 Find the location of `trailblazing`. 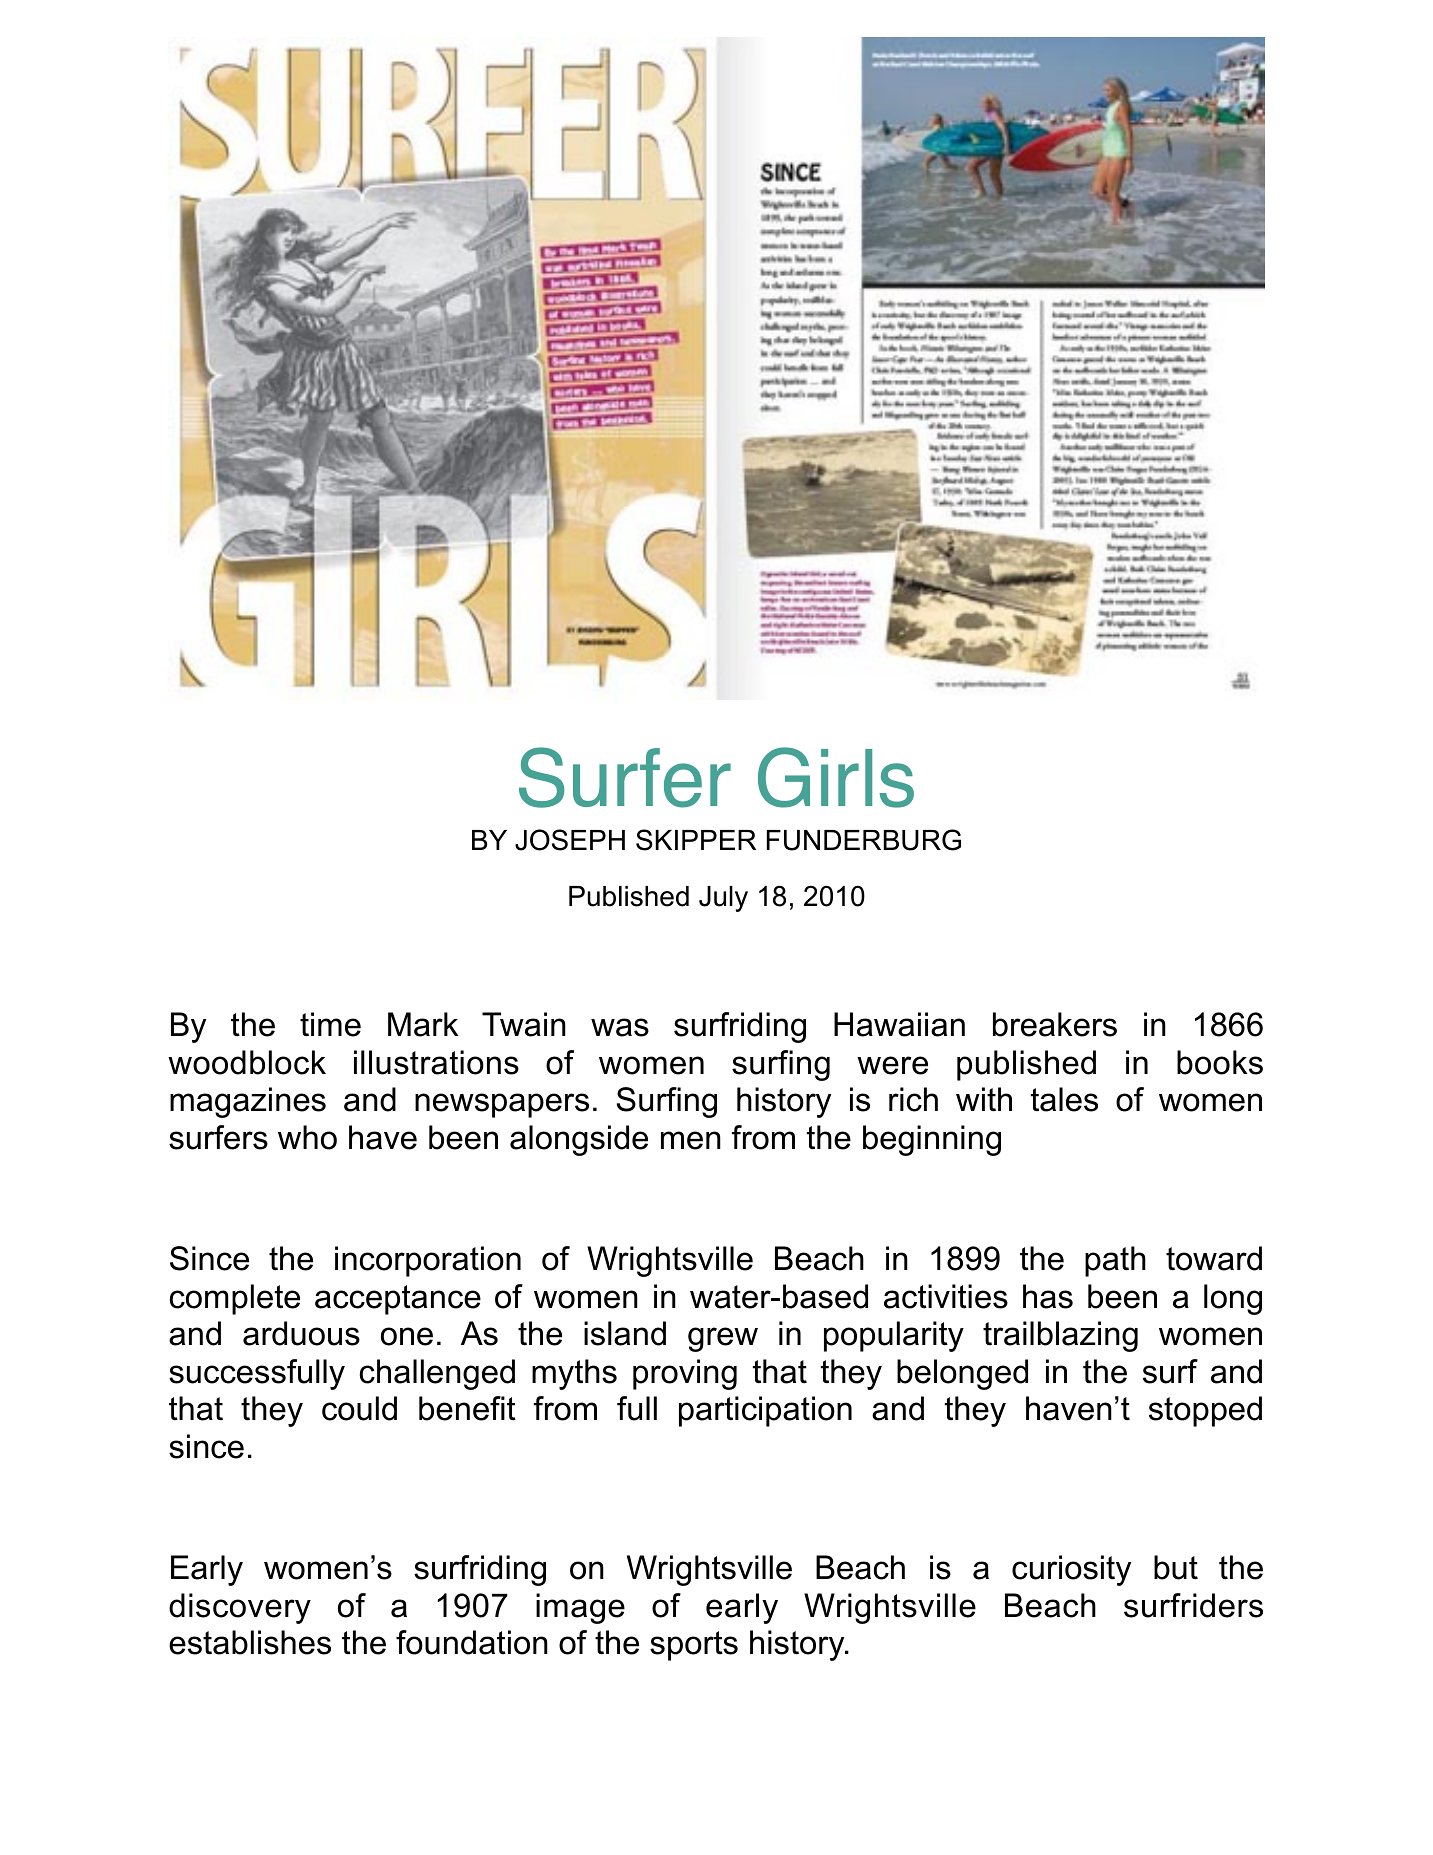

trailblazing is located at coordinates (1060, 1336).
